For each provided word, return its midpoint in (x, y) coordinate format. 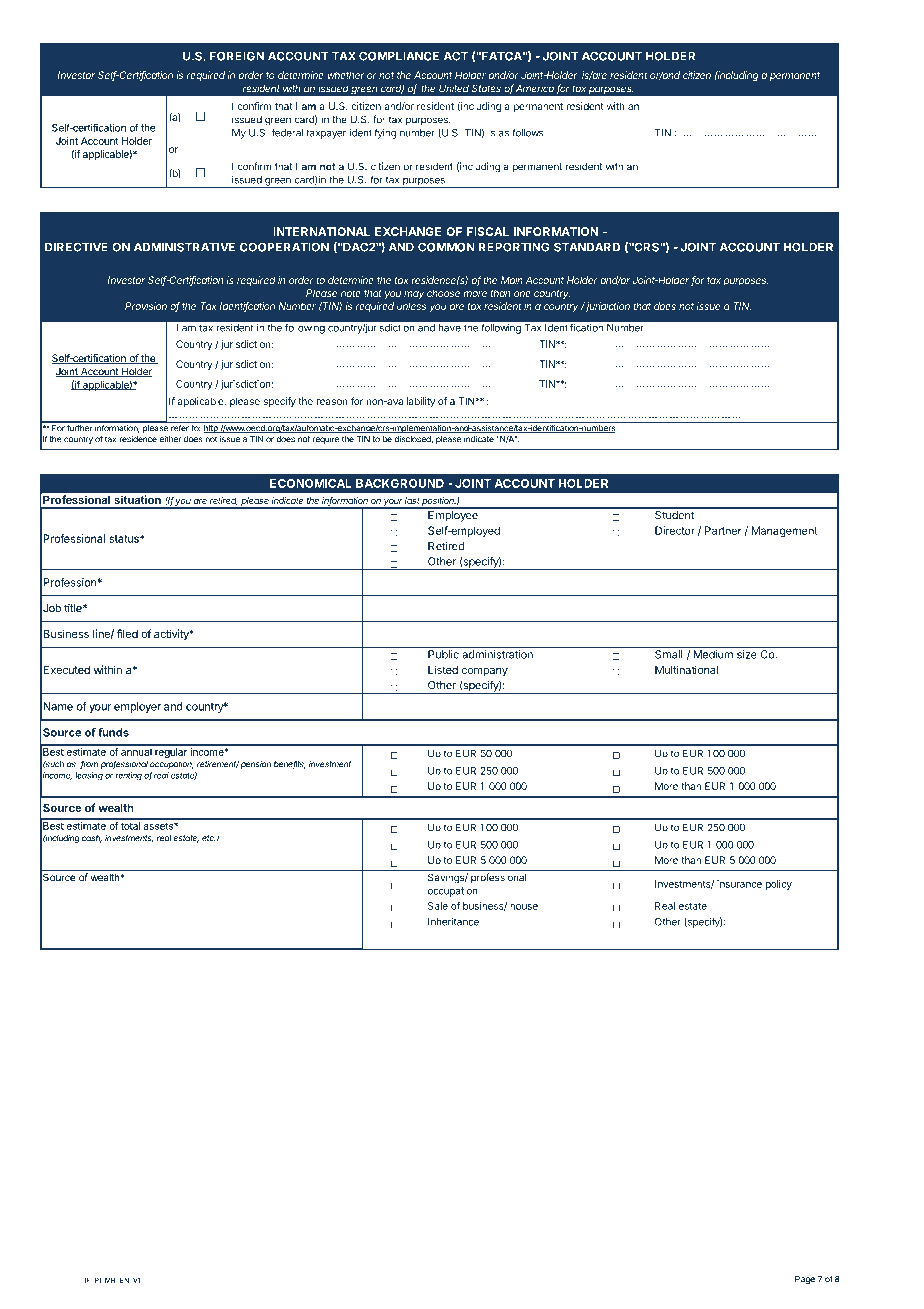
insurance (739, 884)
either (170, 439)
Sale (438, 906)
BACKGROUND (400, 483)
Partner (723, 530)
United (454, 88)
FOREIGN (237, 56)
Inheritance (453, 922)
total (130, 826)
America (535, 88)
